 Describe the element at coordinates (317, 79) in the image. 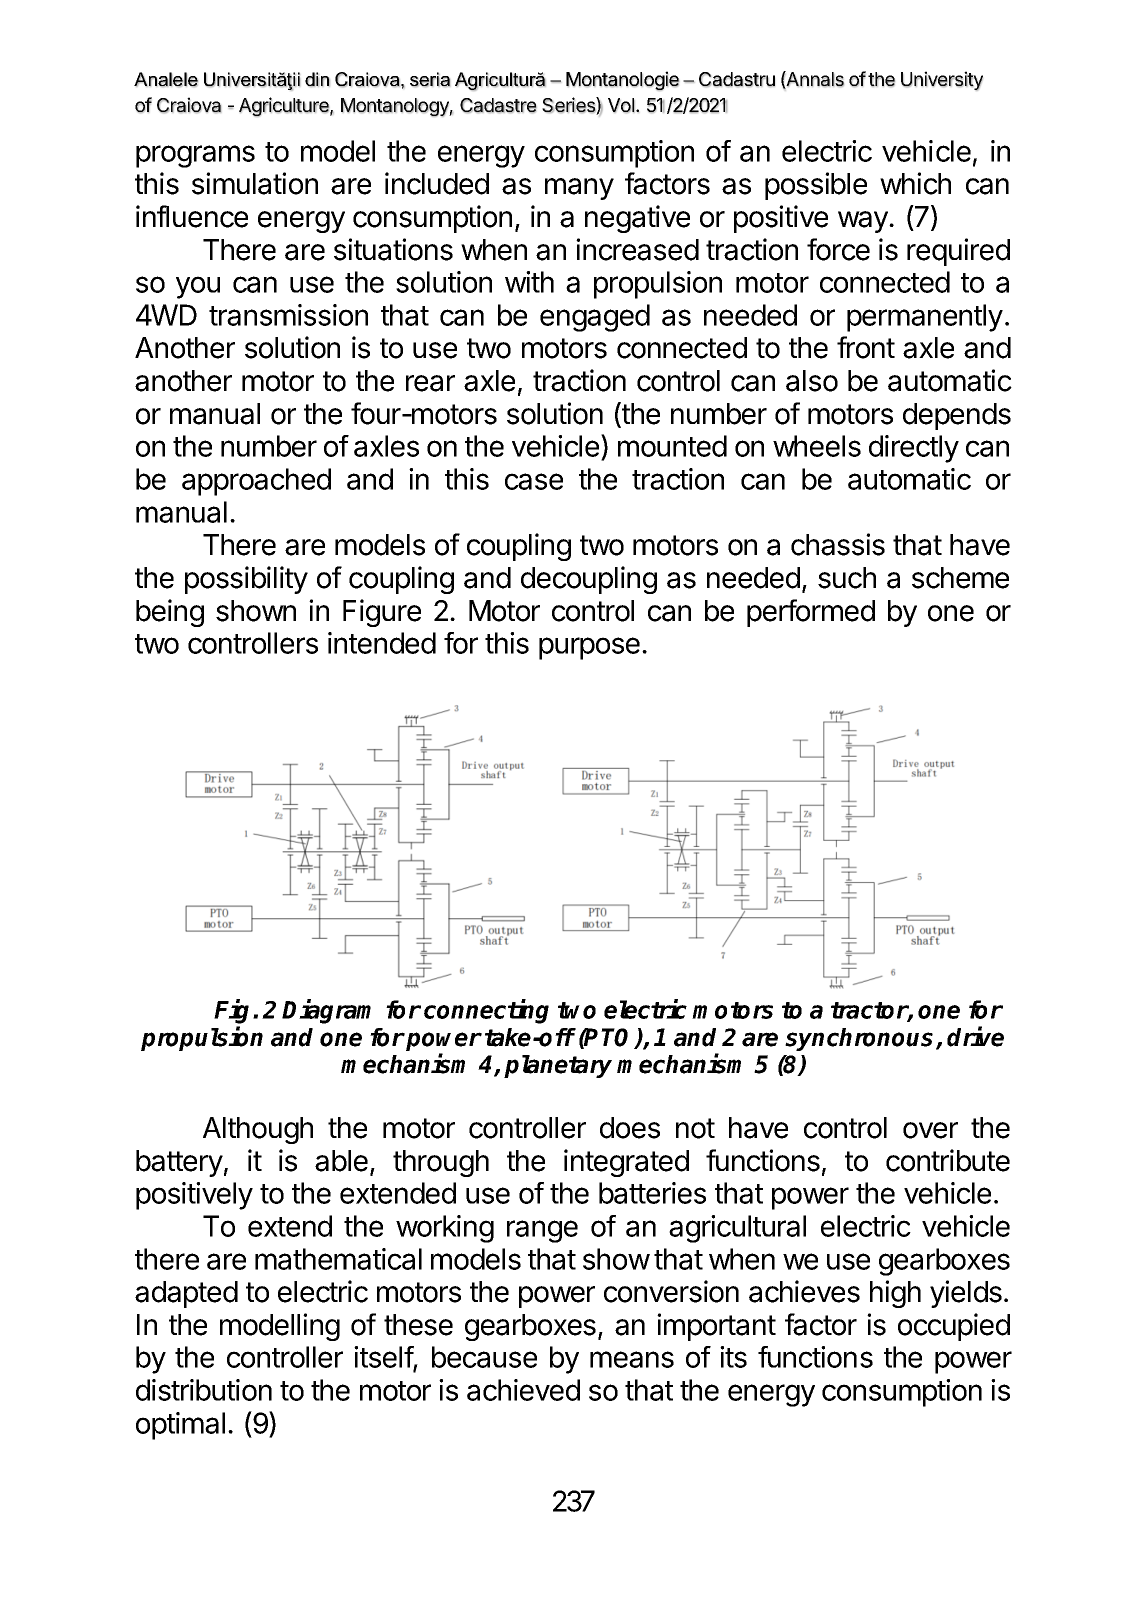

I see `din` at that location.
